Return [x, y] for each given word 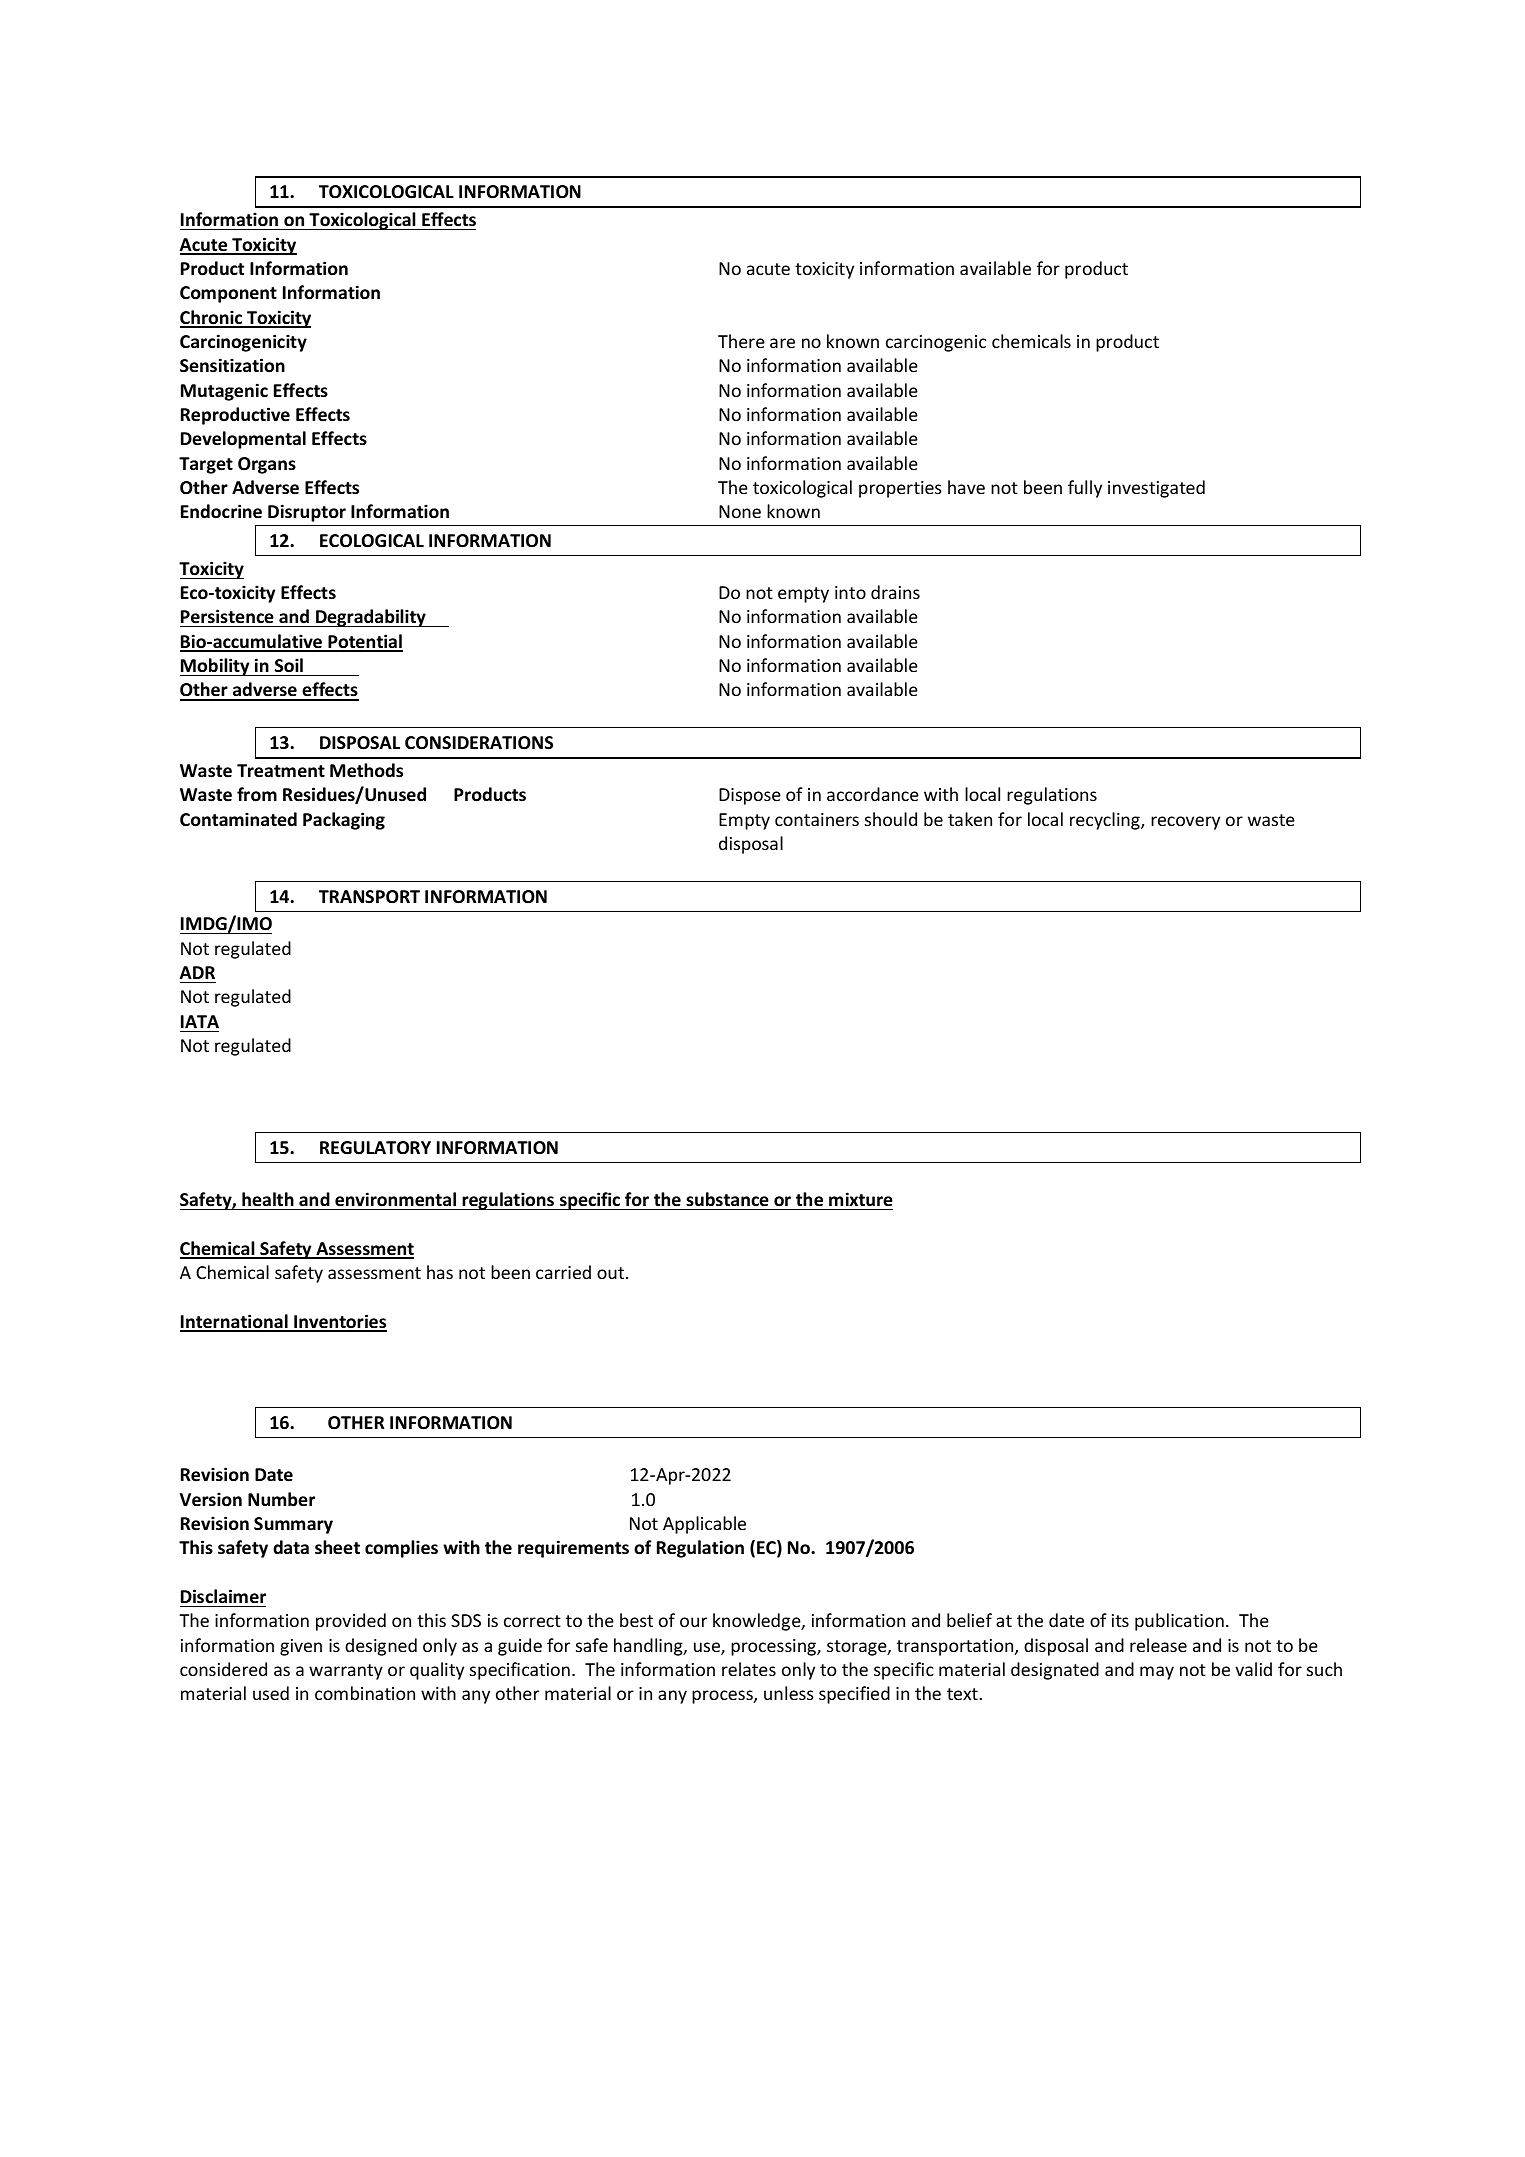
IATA [200, 1021]
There [741, 341]
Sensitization [232, 365]
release [1158, 1645]
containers [817, 819]
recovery [1185, 823]
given [301, 1647]
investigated [1156, 489]
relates [749, 1669]
